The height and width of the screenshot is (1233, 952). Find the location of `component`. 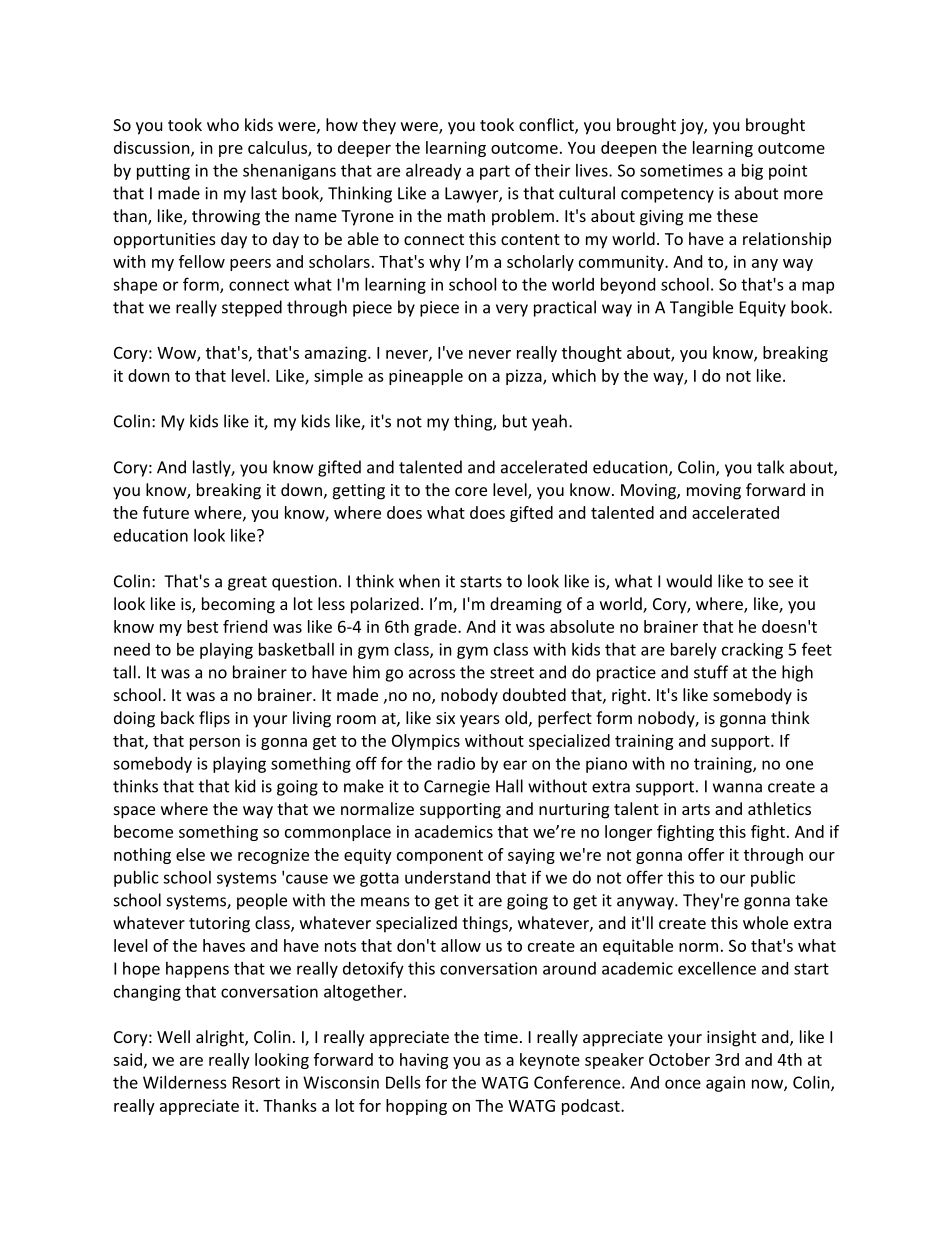

component is located at coordinates (440, 857).
